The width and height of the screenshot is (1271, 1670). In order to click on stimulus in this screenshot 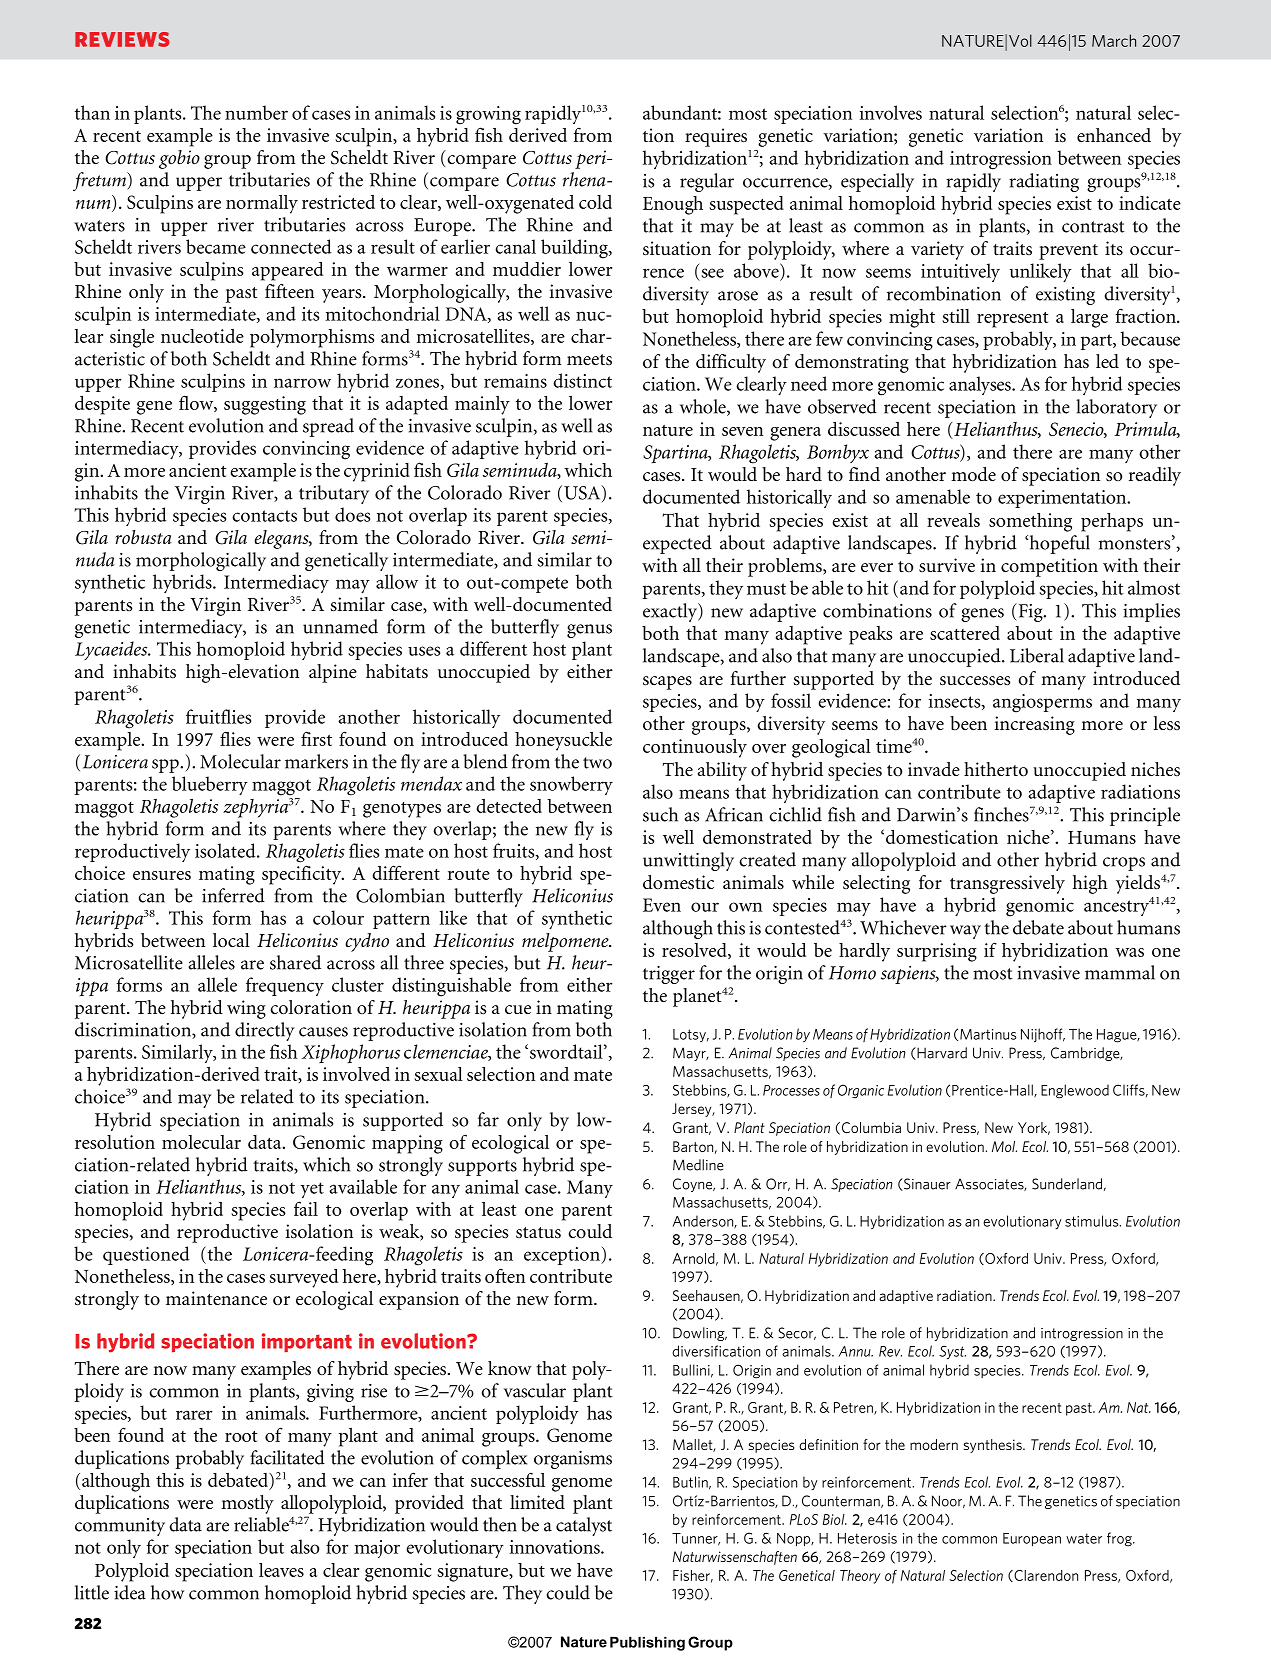, I will do `click(1093, 1221)`.
